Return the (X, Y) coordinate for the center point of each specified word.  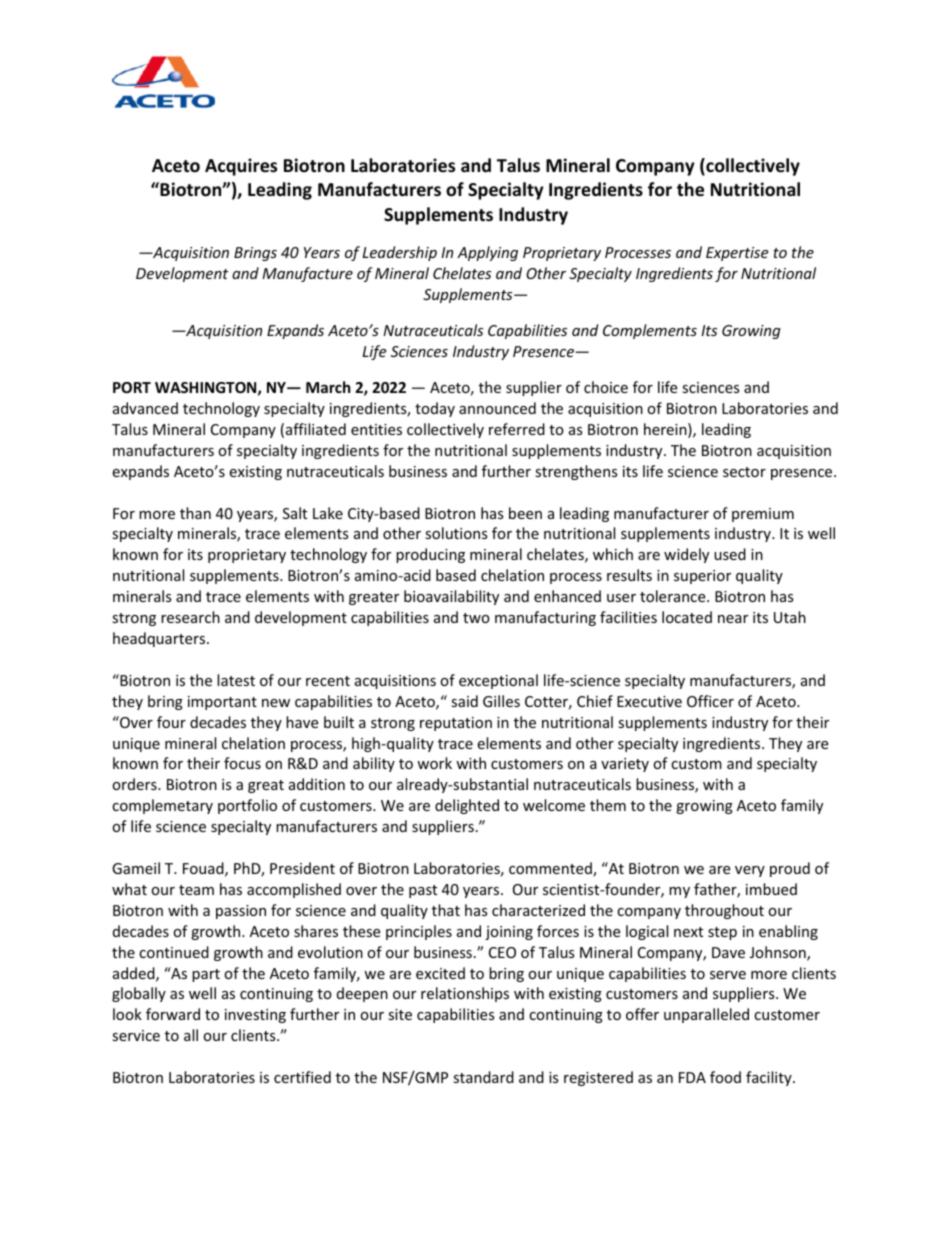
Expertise (737, 254)
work (434, 763)
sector (744, 472)
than (195, 513)
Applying (487, 253)
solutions (456, 533)
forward (173, 1014)
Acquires (241, 167)
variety (625, 765)
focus (242, 763)
